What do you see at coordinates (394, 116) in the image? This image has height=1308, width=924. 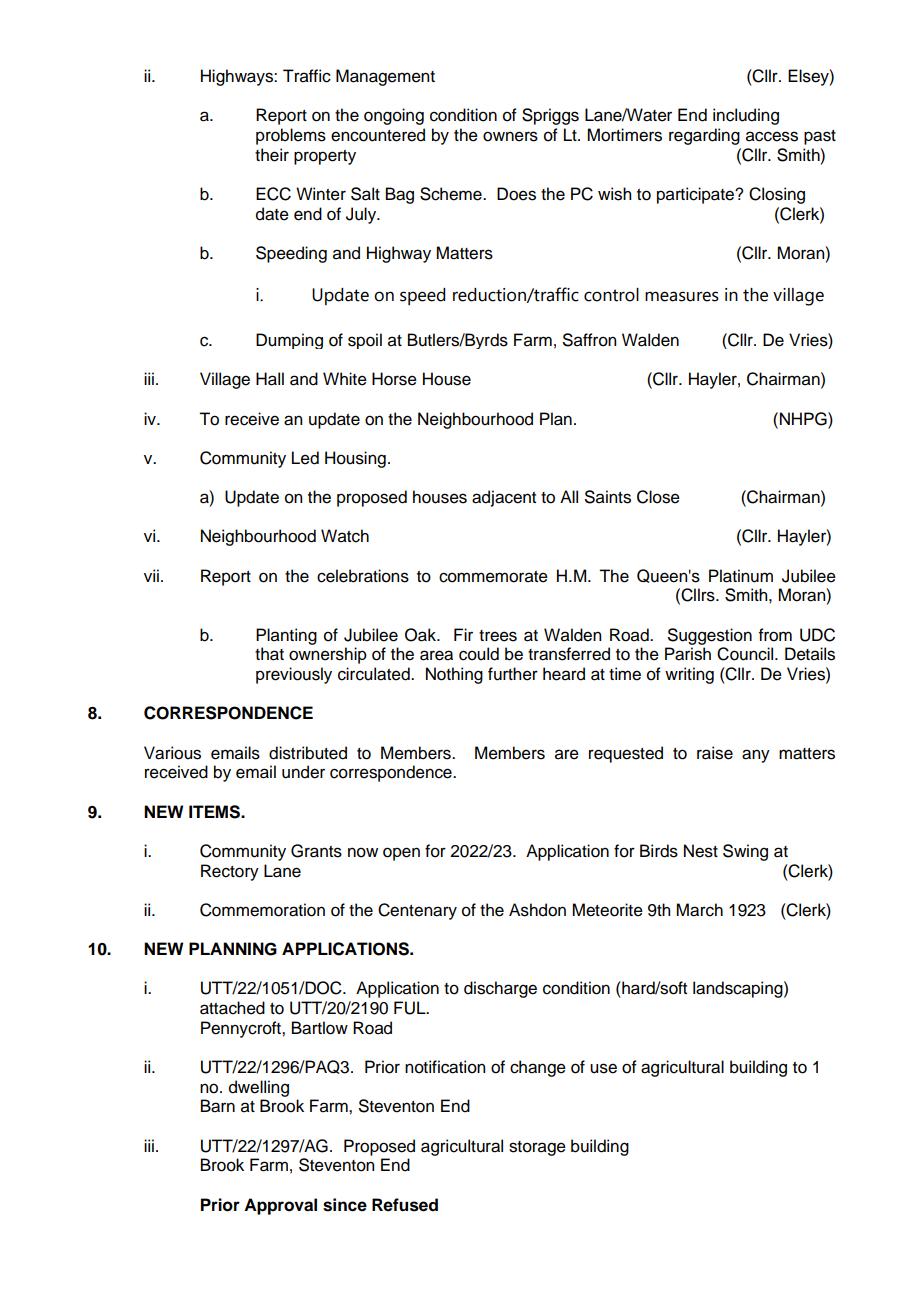 I see `ongoing` at bounding box center [394, 116].
